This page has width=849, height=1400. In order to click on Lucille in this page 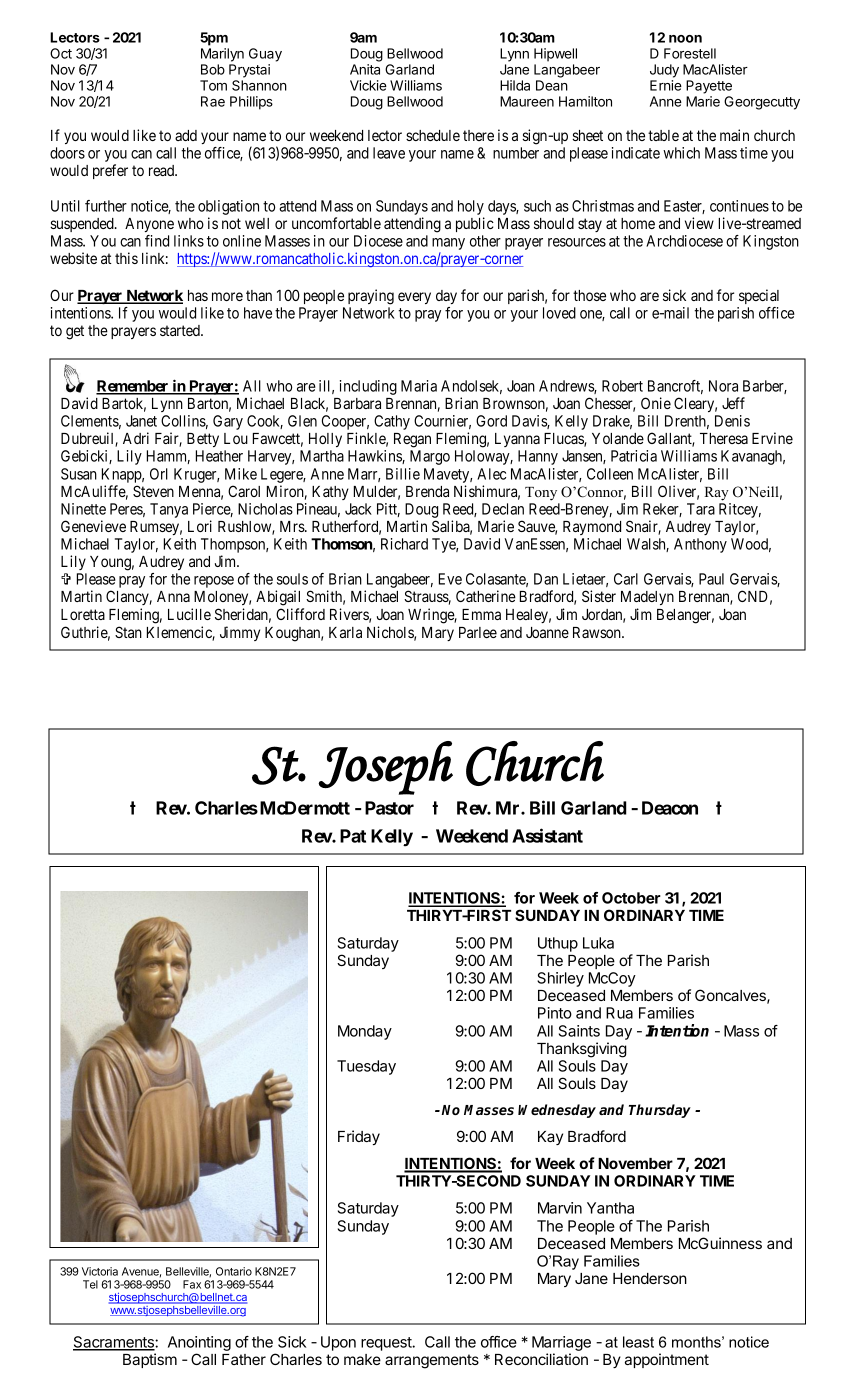, I will do `click(189, 614)`.
